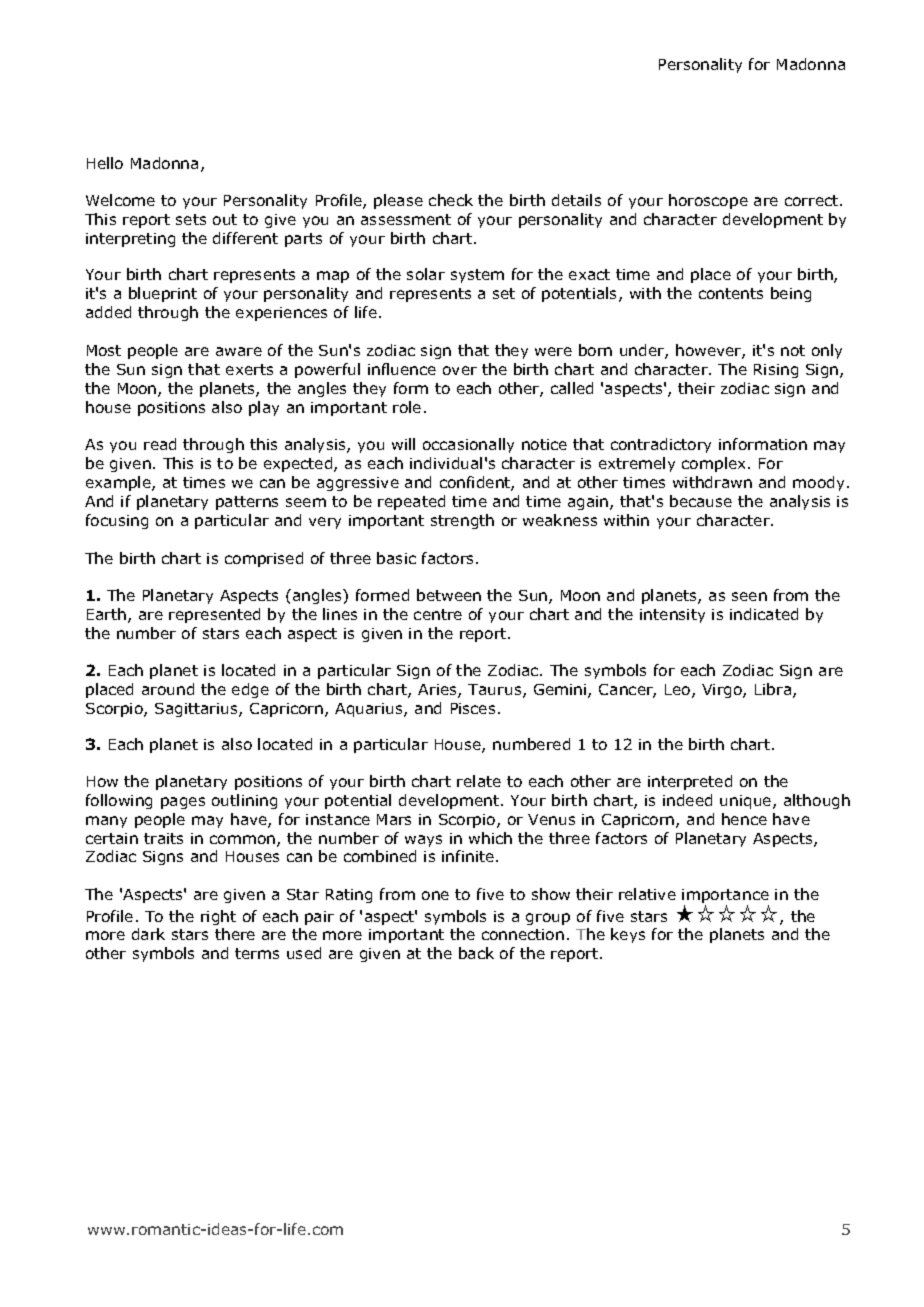 This page has height=1307, width=924. I want to click on example, so click(119, 483).
